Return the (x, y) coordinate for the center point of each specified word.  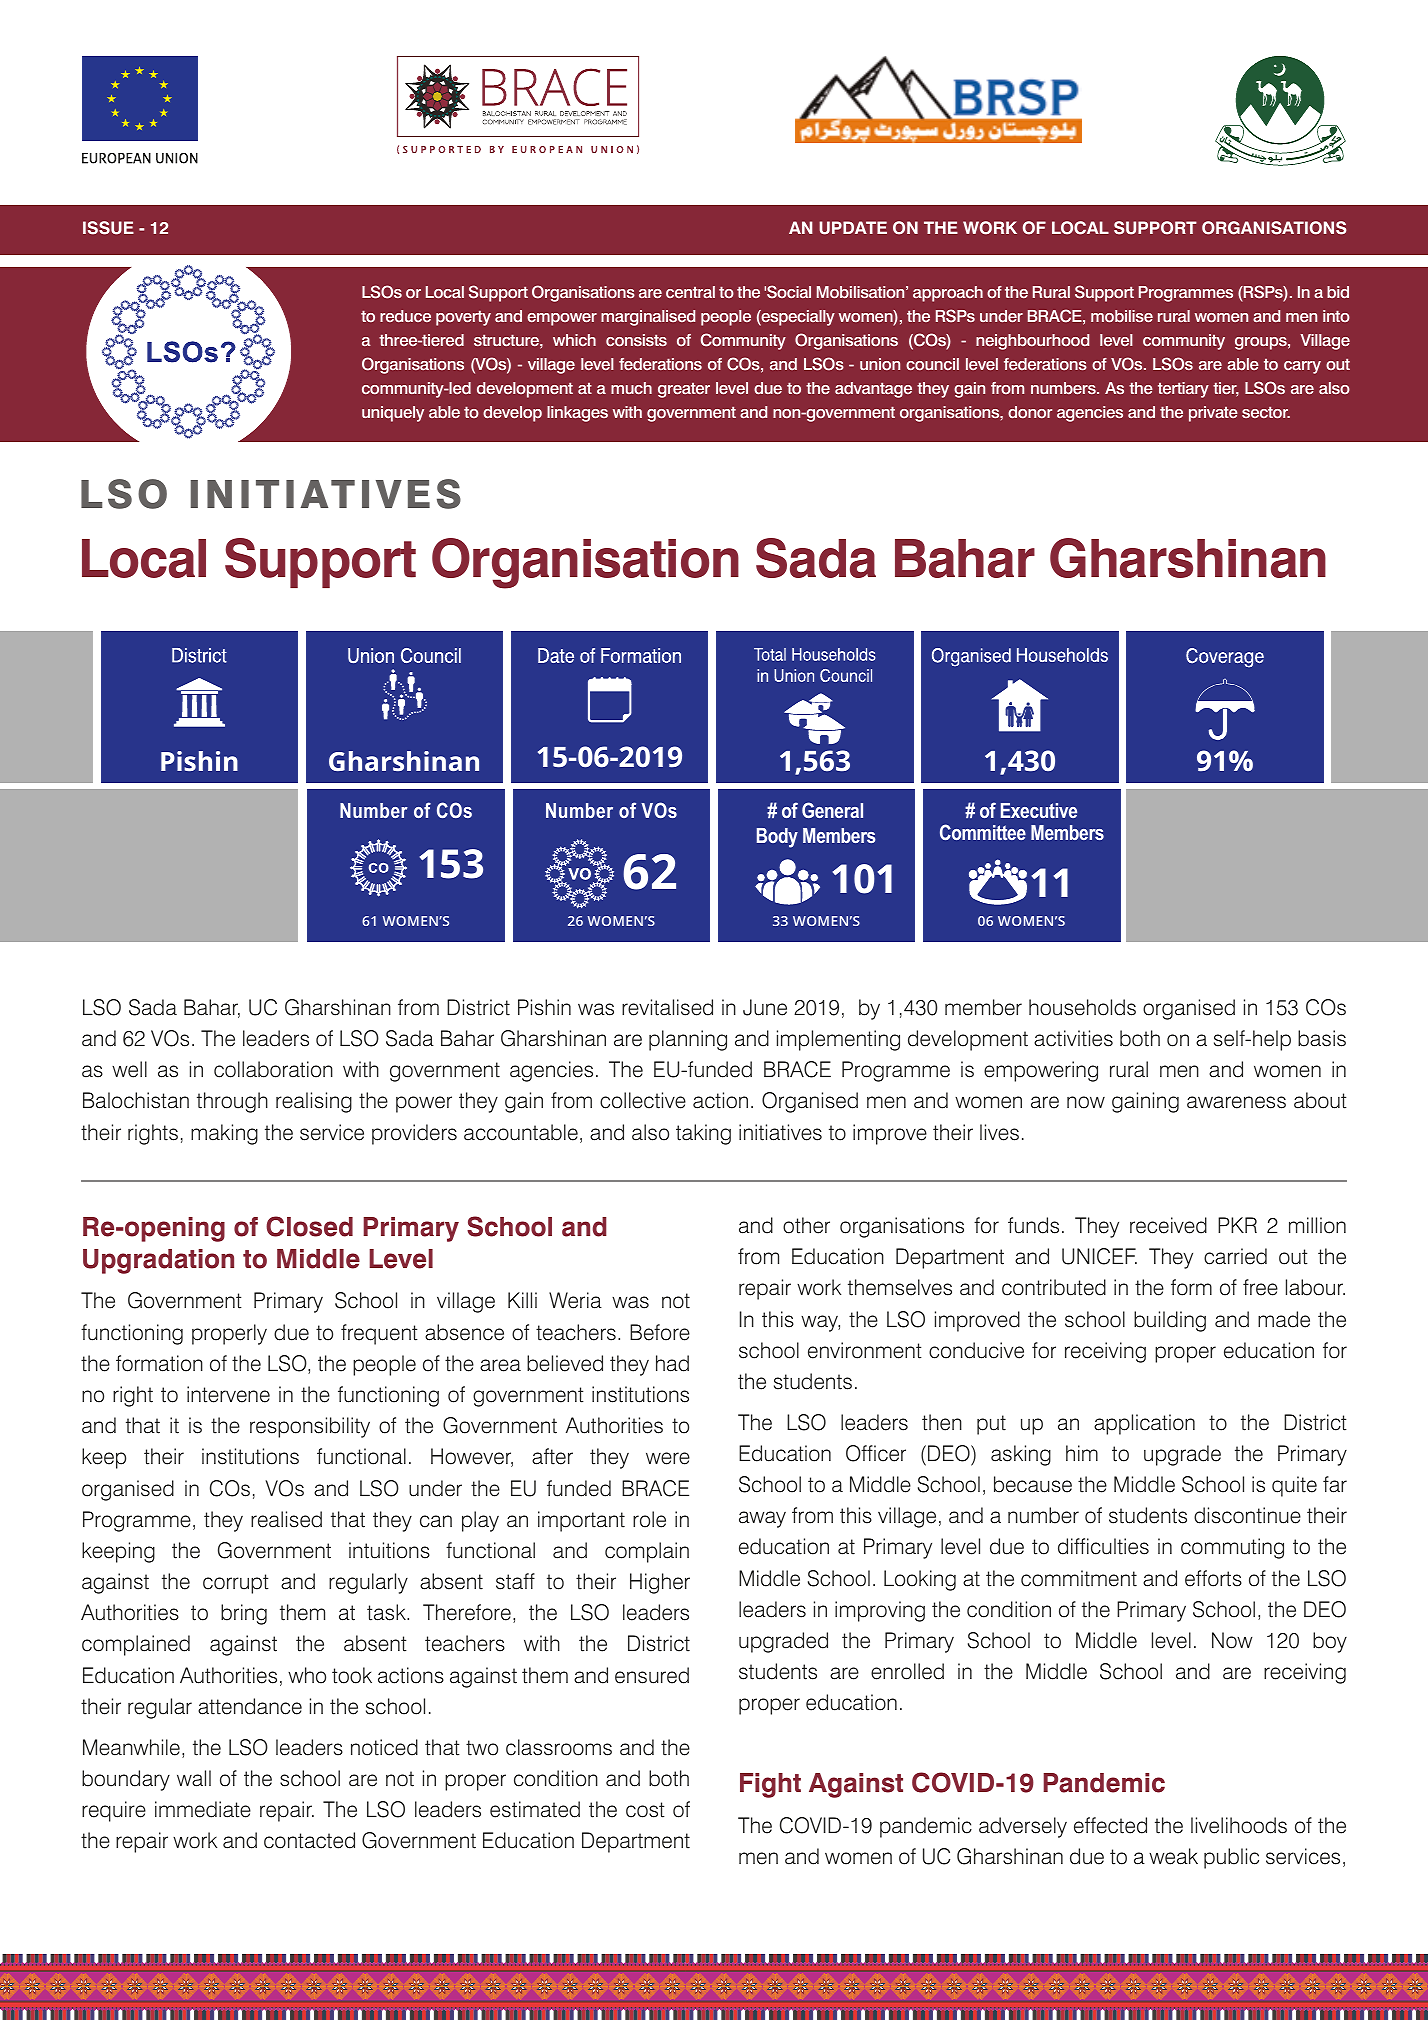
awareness (1236, 1102)
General (832, 810)
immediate (203, 1809)
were (668, 1458)
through (232, 1102)
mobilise (1122, 316)
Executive (1039, 810)
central (690, 292)
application (1144, 1424)
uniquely (393, 414)
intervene (228, 1394)
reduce (405, 316)
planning (688, 1040)
